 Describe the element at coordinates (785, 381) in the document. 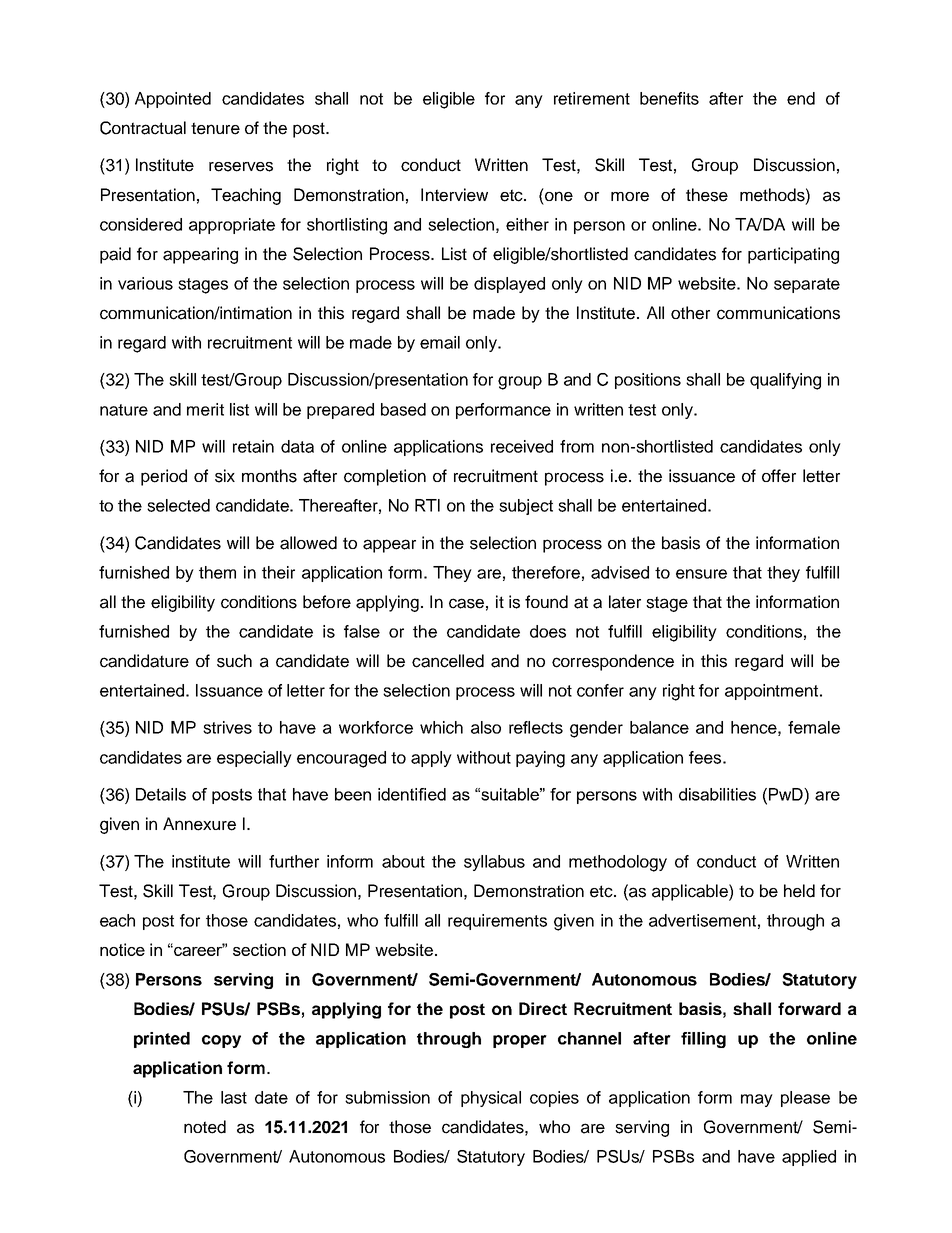

I see `qualifying` at that location.
